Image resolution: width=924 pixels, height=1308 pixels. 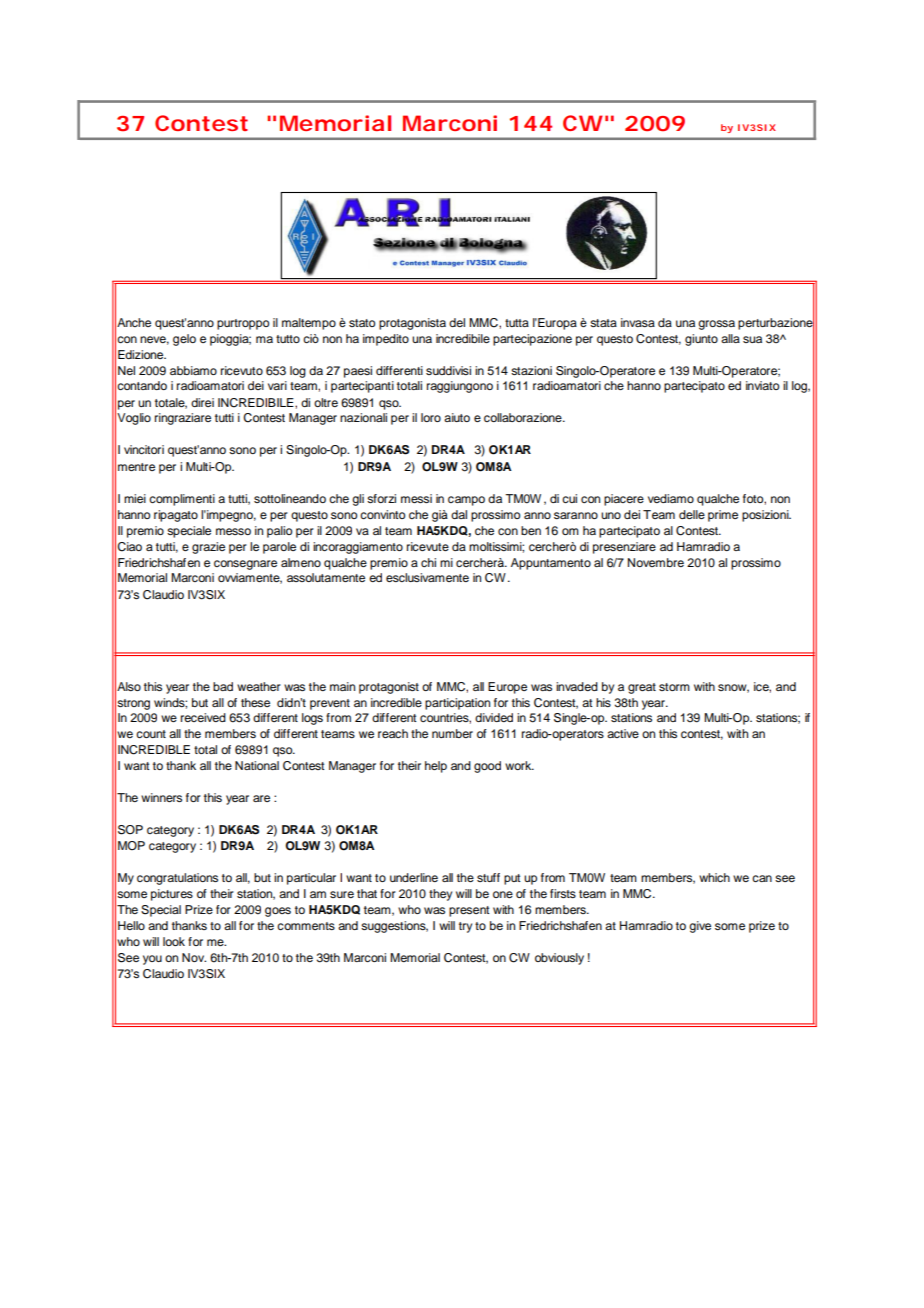 What do you see at coordinates (623, 733) in the screenshot?
I see `active` at bounding box center [623, 733].
